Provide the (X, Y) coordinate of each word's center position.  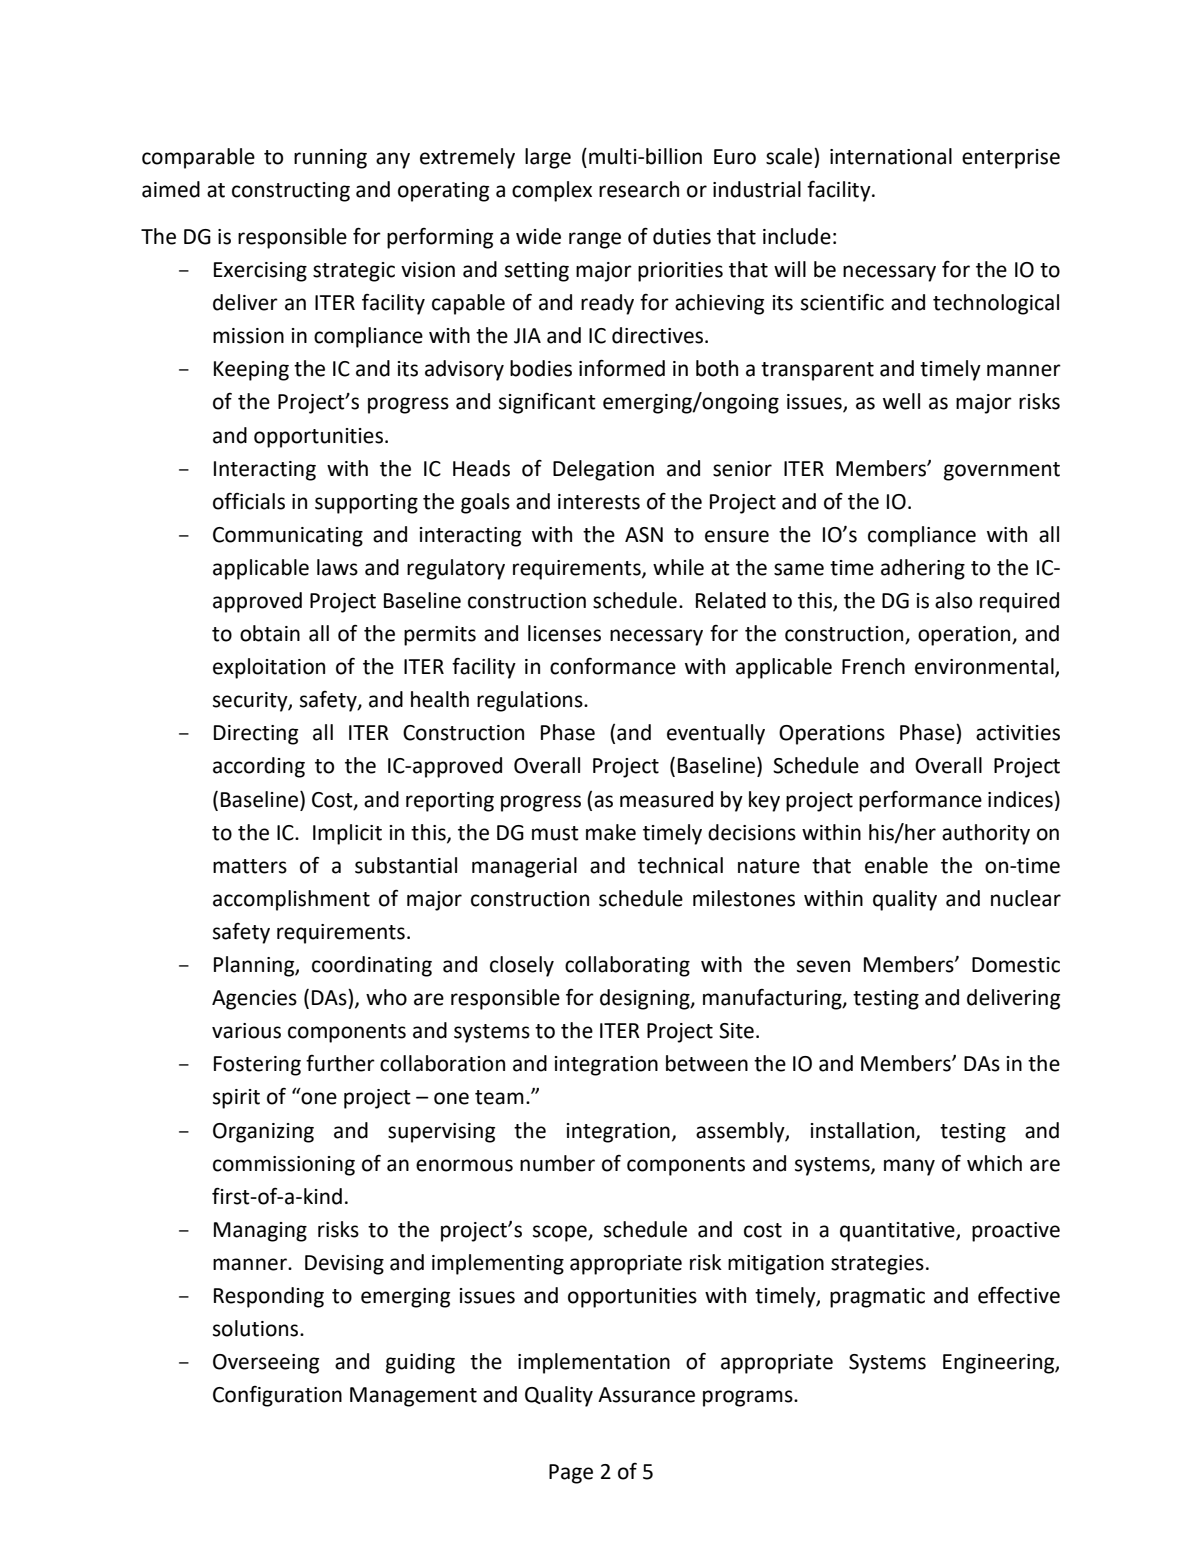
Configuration (277, 1396)
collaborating (627, 966)
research (639, 189)
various (246, 1031)
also (953, 600)
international (891, 156)
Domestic (1016, 965)
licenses (564, 633)
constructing (291, 192)
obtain (270, 633)
